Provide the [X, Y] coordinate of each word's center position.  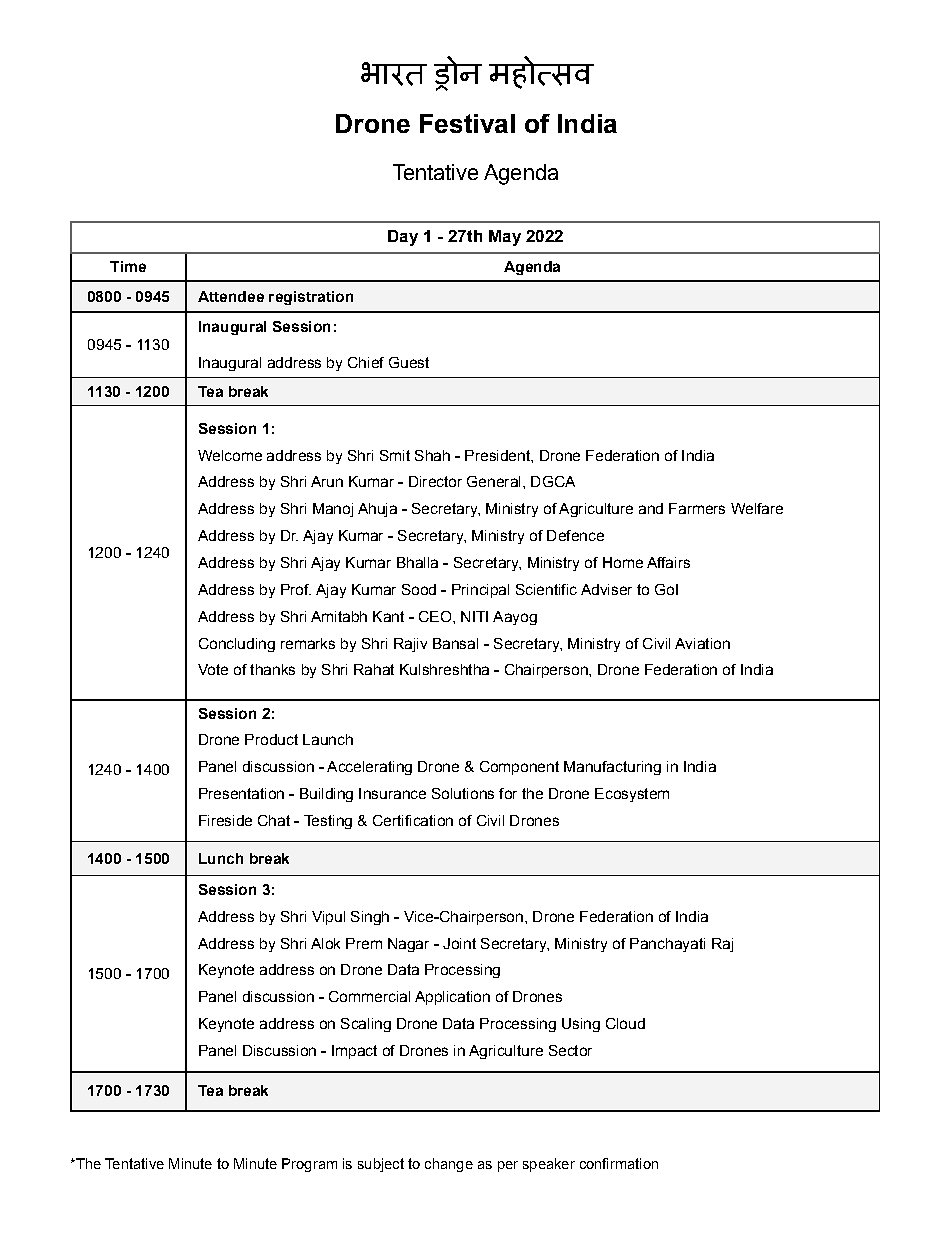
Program [309, 1165]
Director [435, 481]
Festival [467, 123]
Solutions [463, 793]
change [449, 1165]
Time [128, 266]
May [505, 238]
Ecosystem [632, 795]
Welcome [230, 455]
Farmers [697, 508]
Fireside [225, 820]
